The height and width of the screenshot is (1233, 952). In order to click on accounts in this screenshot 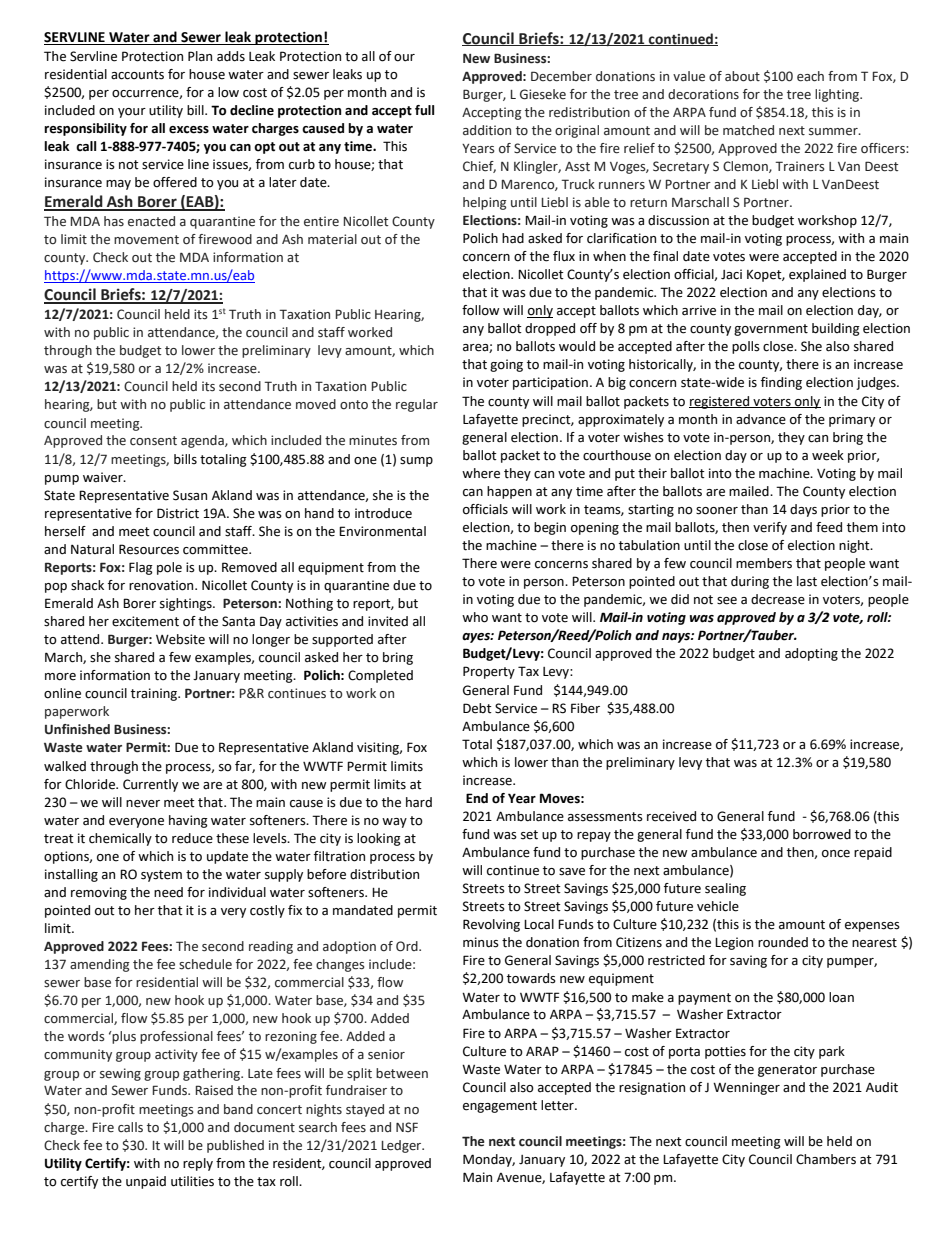, I will do `click(137, 75)`.
